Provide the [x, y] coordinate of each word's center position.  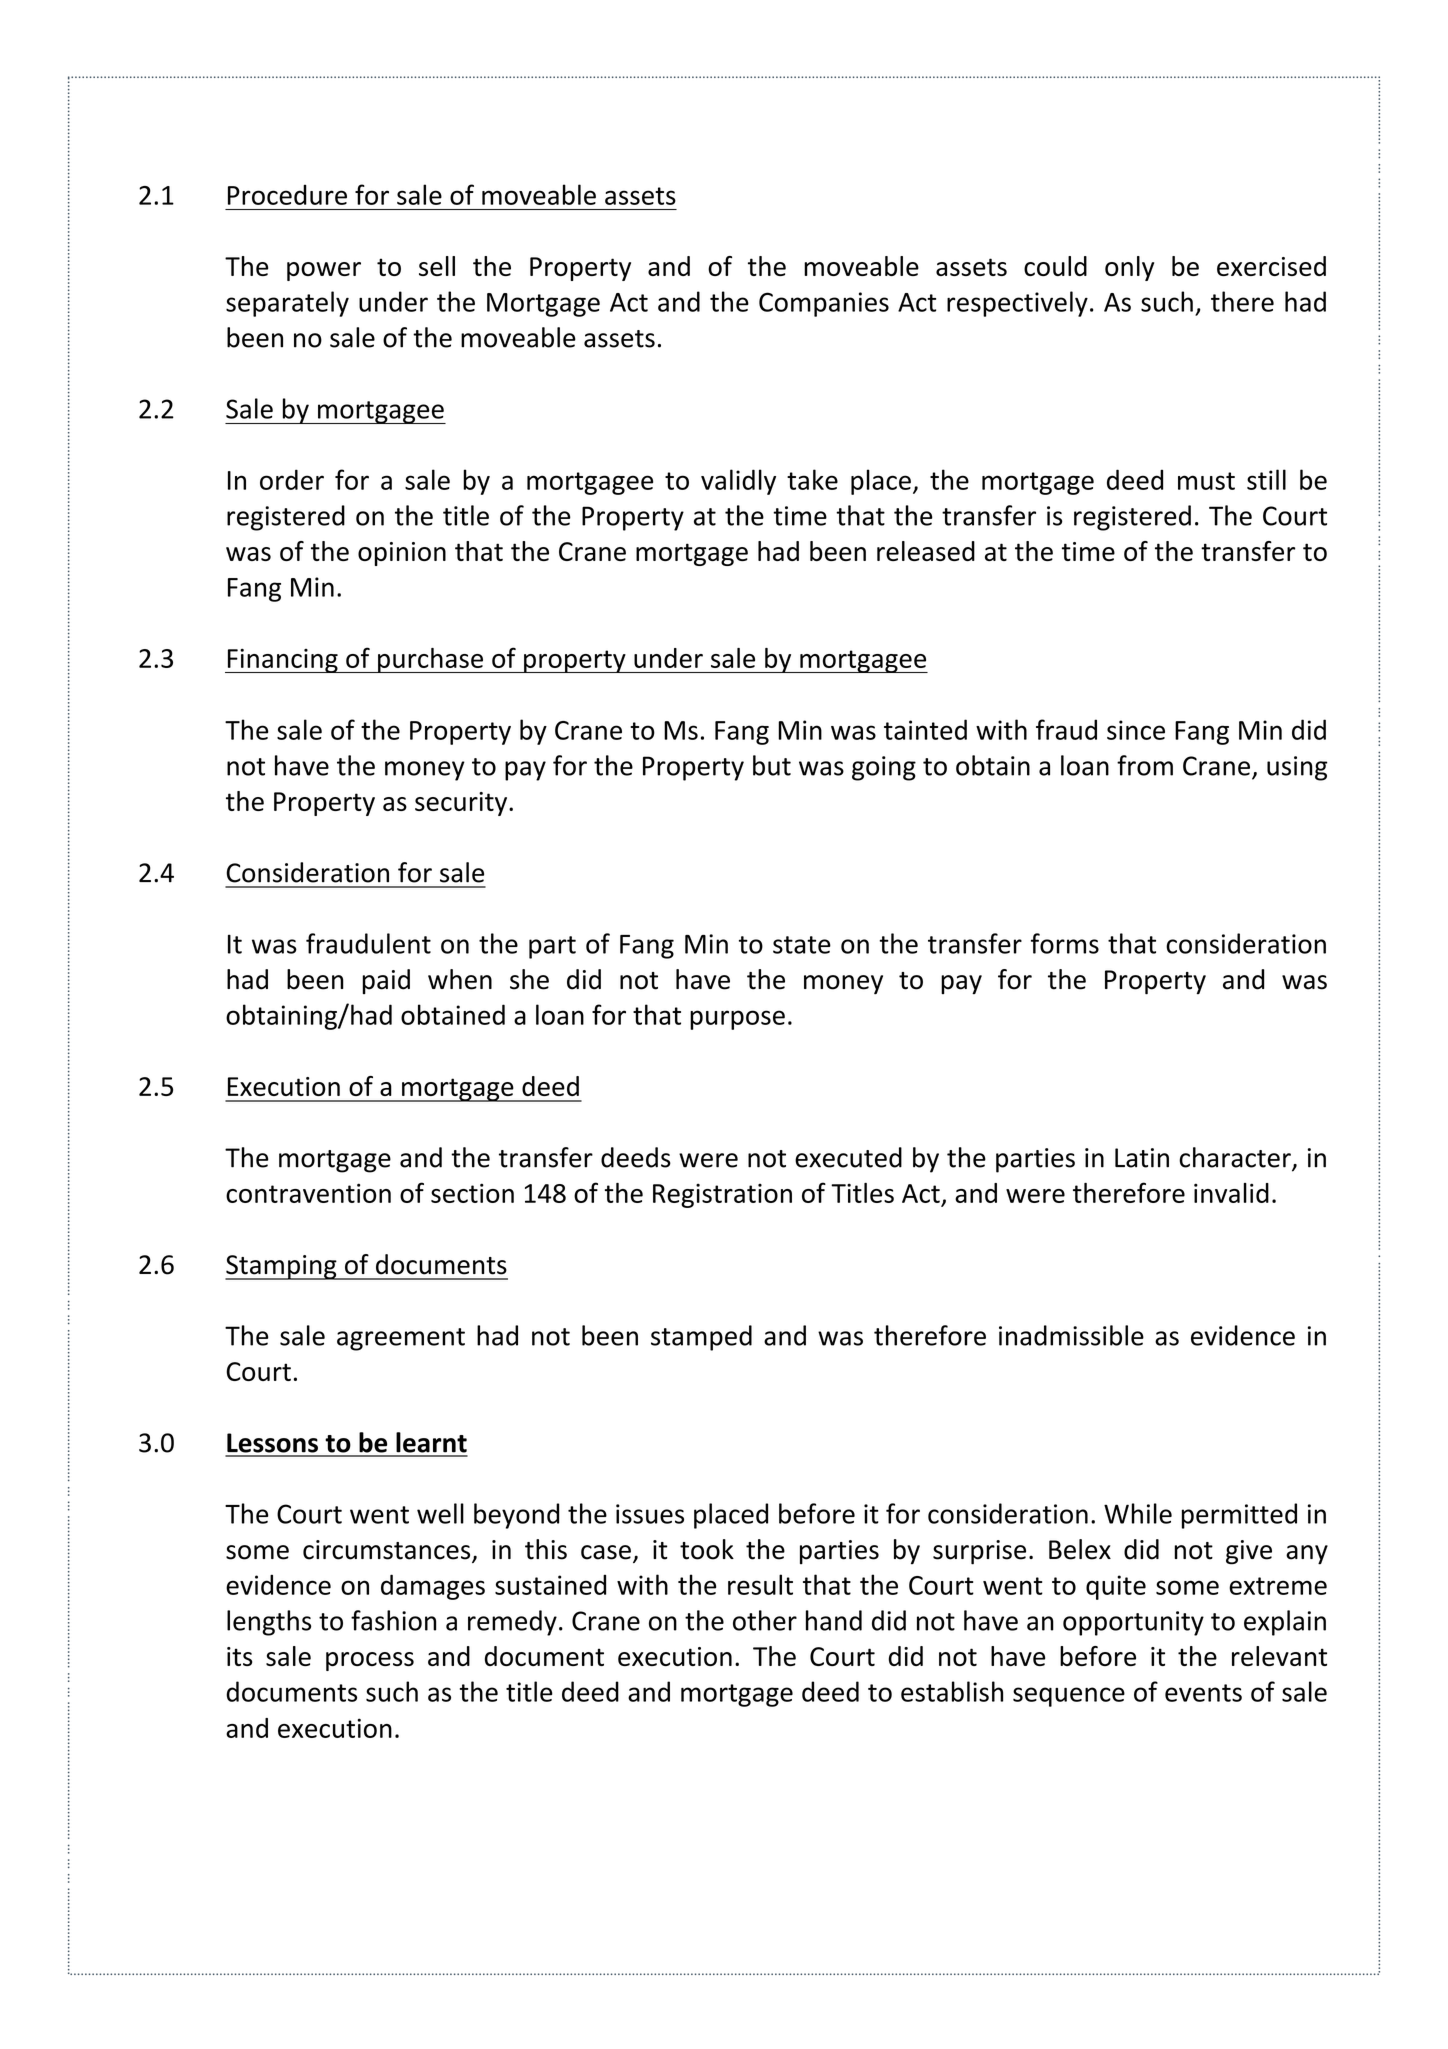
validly [738, 482]
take [812, 479]
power [324, 271]
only [1129, 268]
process [370, 1661]
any [1307, 1555]
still [1266, 479]
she [529, 979]
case [606, 1552]
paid [386, 981]
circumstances [388, 1551]
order [292, 479]
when [460, 979]
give [1249, 1552]
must [1206, 481]
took [707, 1549]
